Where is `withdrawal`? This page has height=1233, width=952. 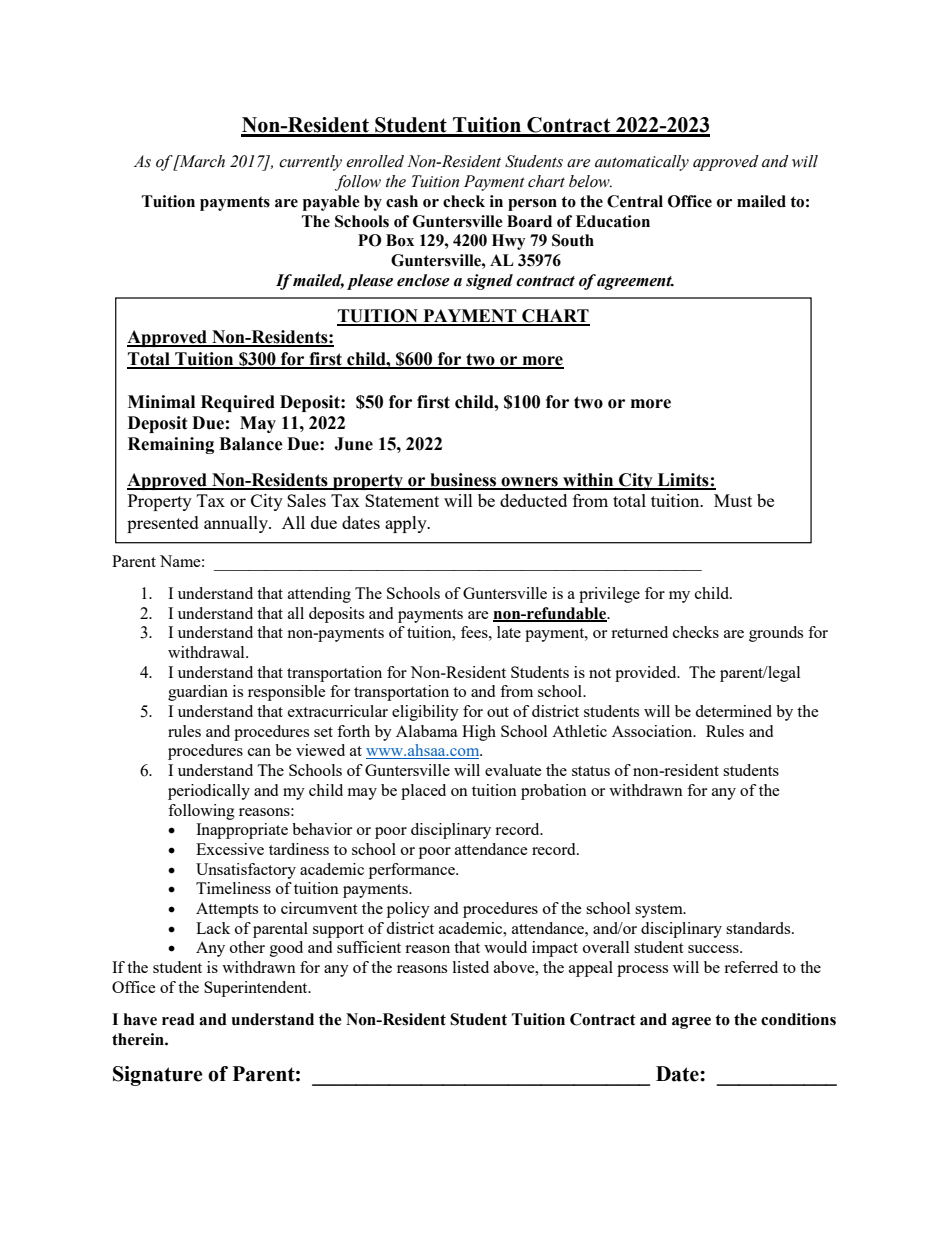 withdrawal is located at coordinates (207, 652).
